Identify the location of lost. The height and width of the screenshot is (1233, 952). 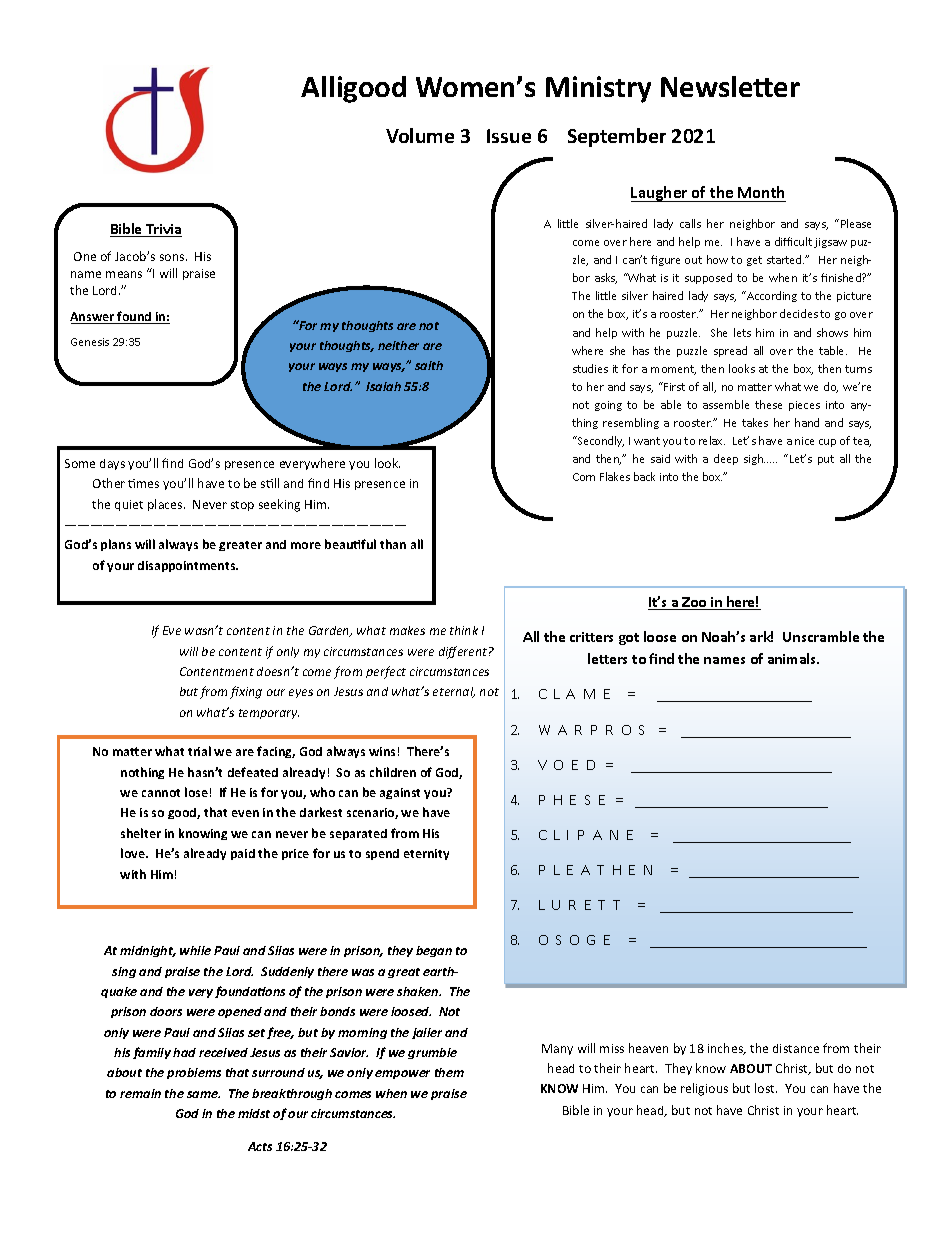
(766, 1088).
